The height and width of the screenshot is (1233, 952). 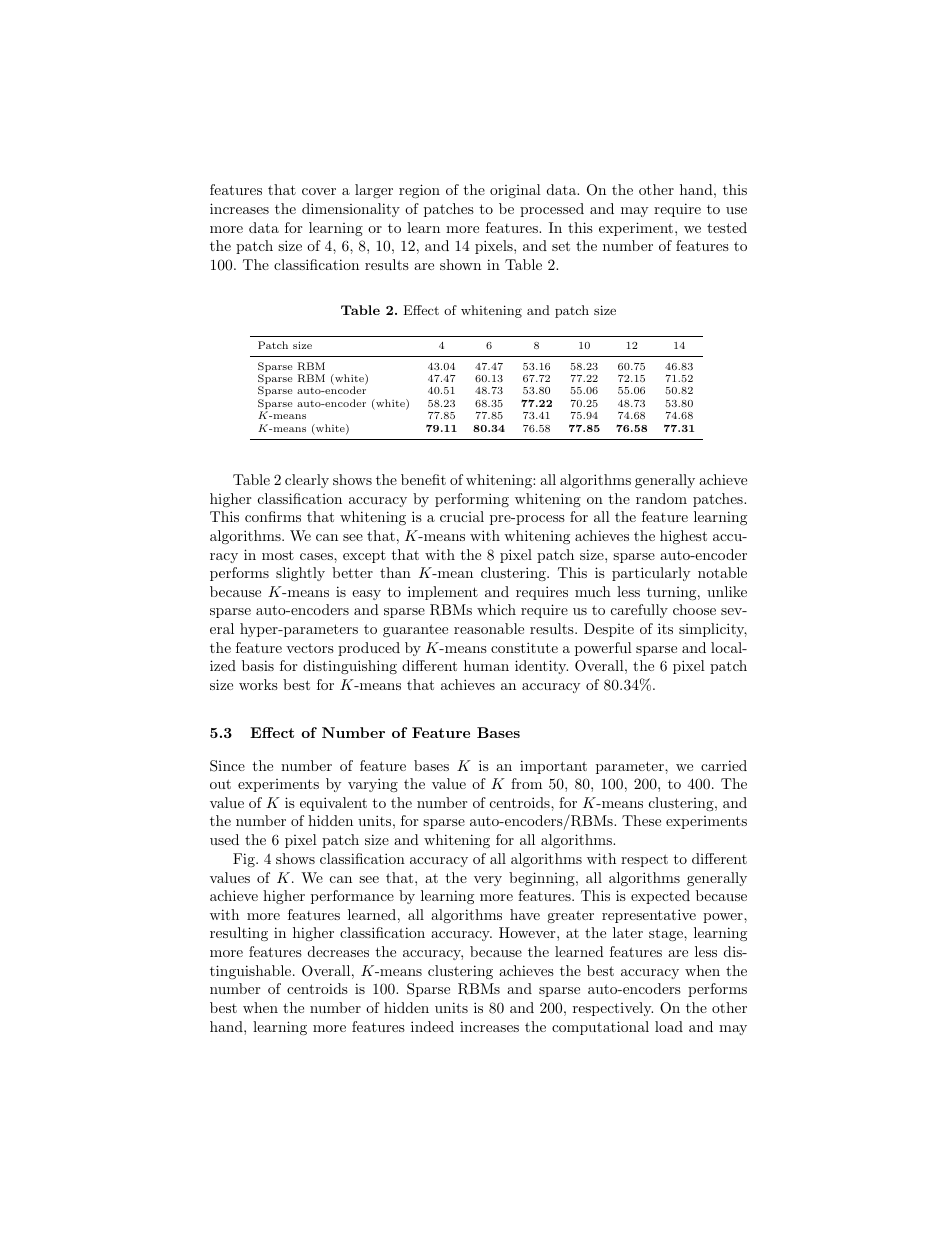 What do you see at coordinates (724, 765) in the screenshot?
I see `carried` at bounding box center [724, 765].
